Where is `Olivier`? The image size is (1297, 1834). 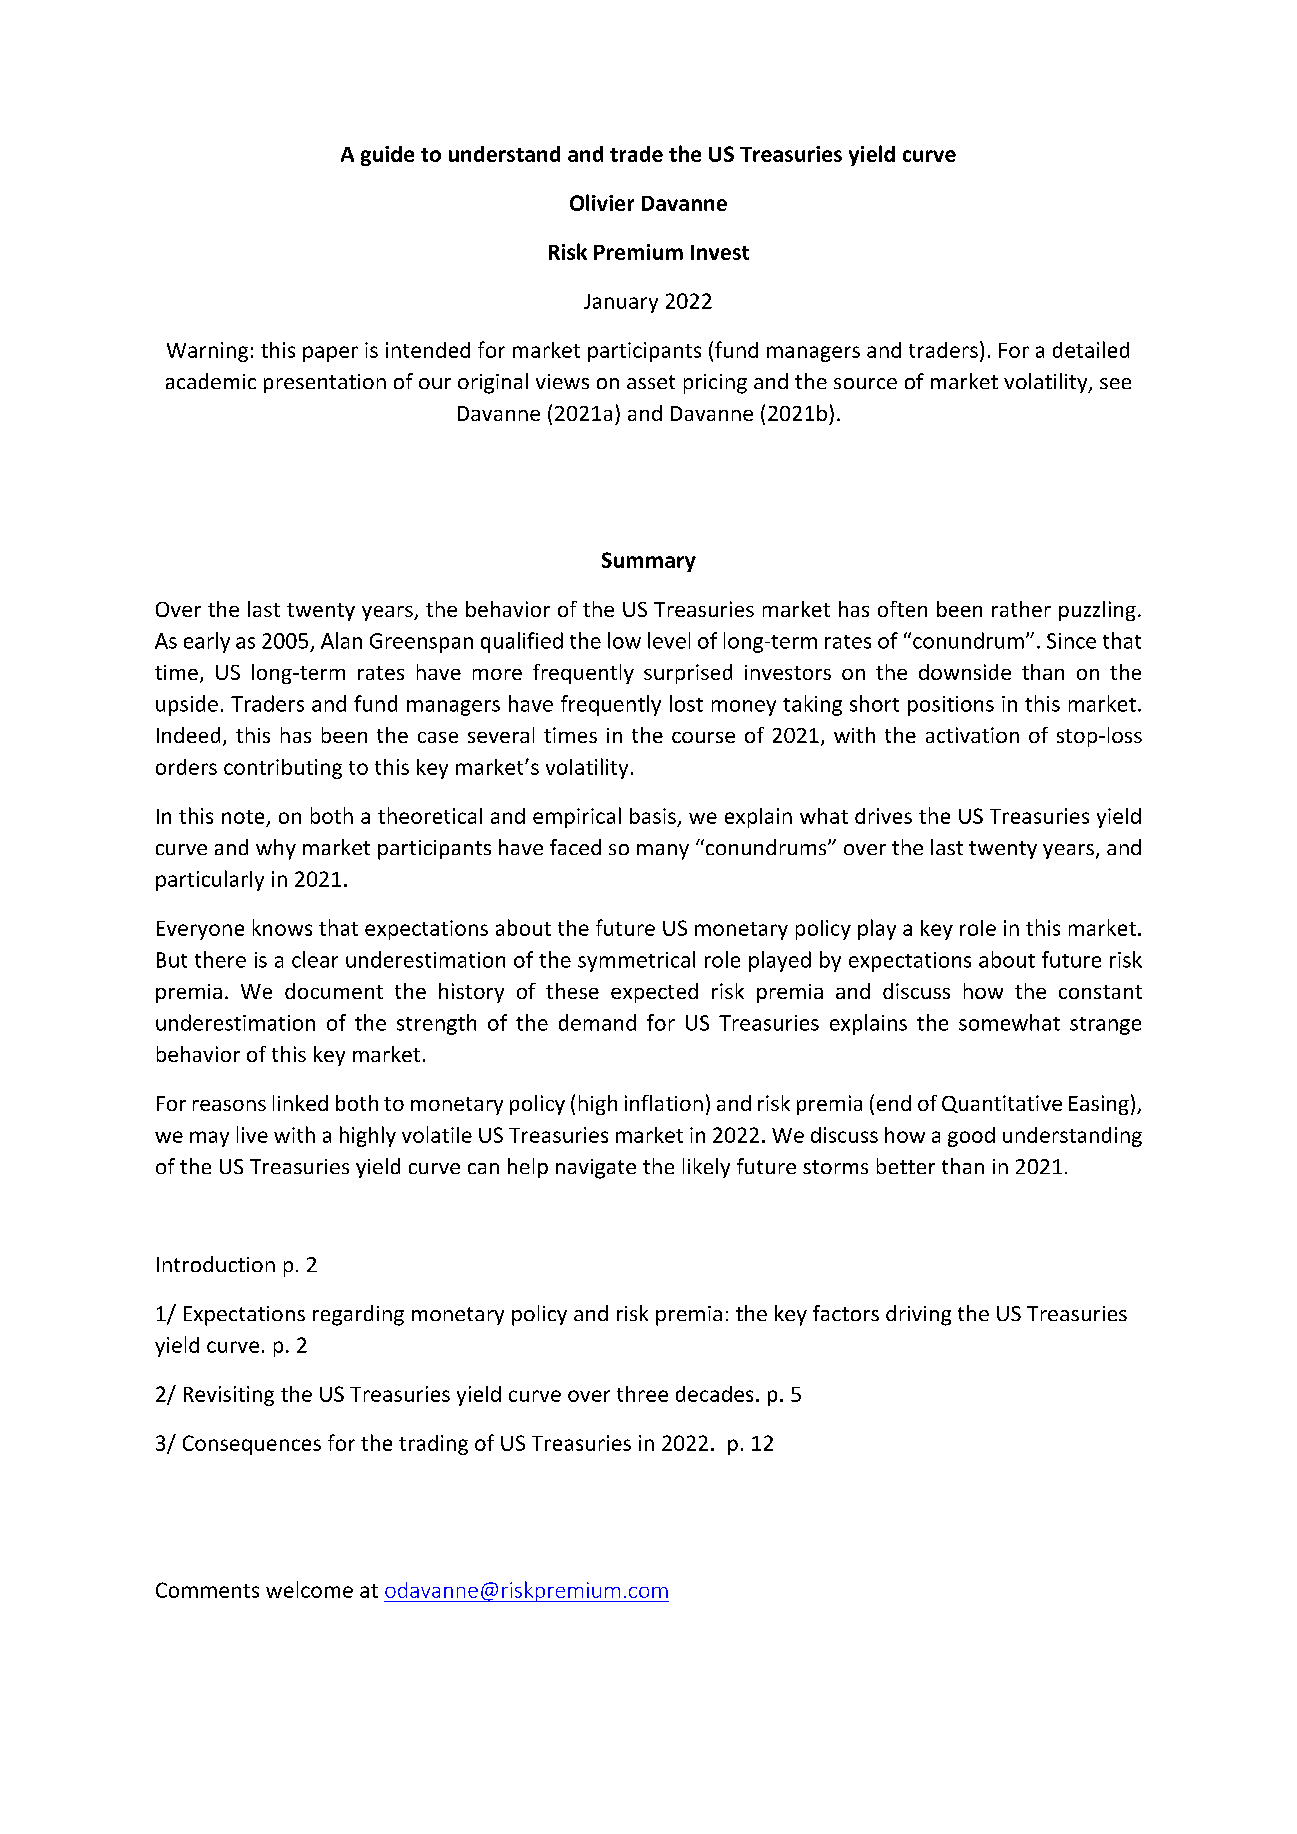
Olivier is located at coordinates (602, 202).
